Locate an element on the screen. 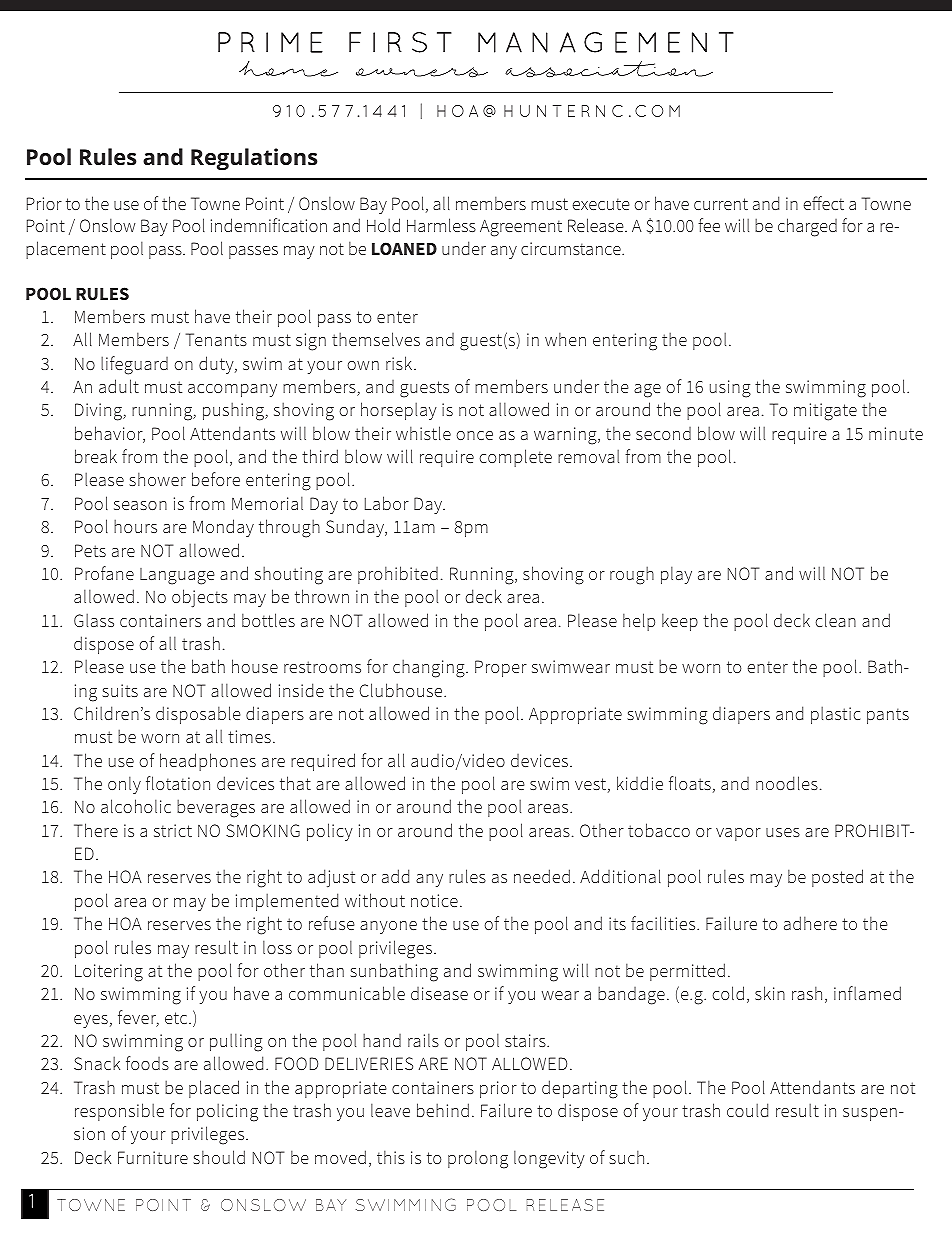 The height and width of the screenshot is (1233, 952). Agreement is located at coordinates (521, 228).
